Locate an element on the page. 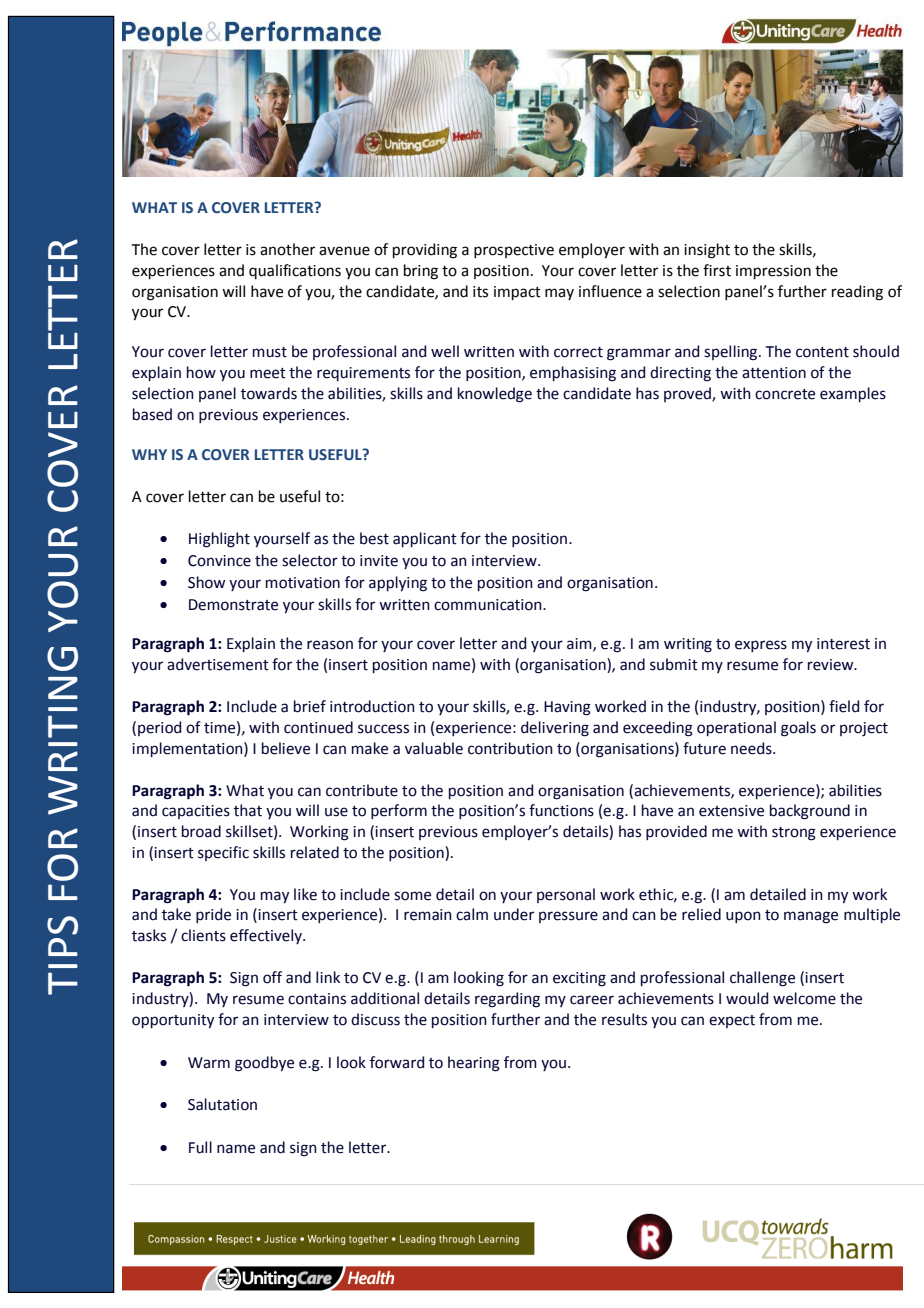  specific is located at coordinates (223, 853).
